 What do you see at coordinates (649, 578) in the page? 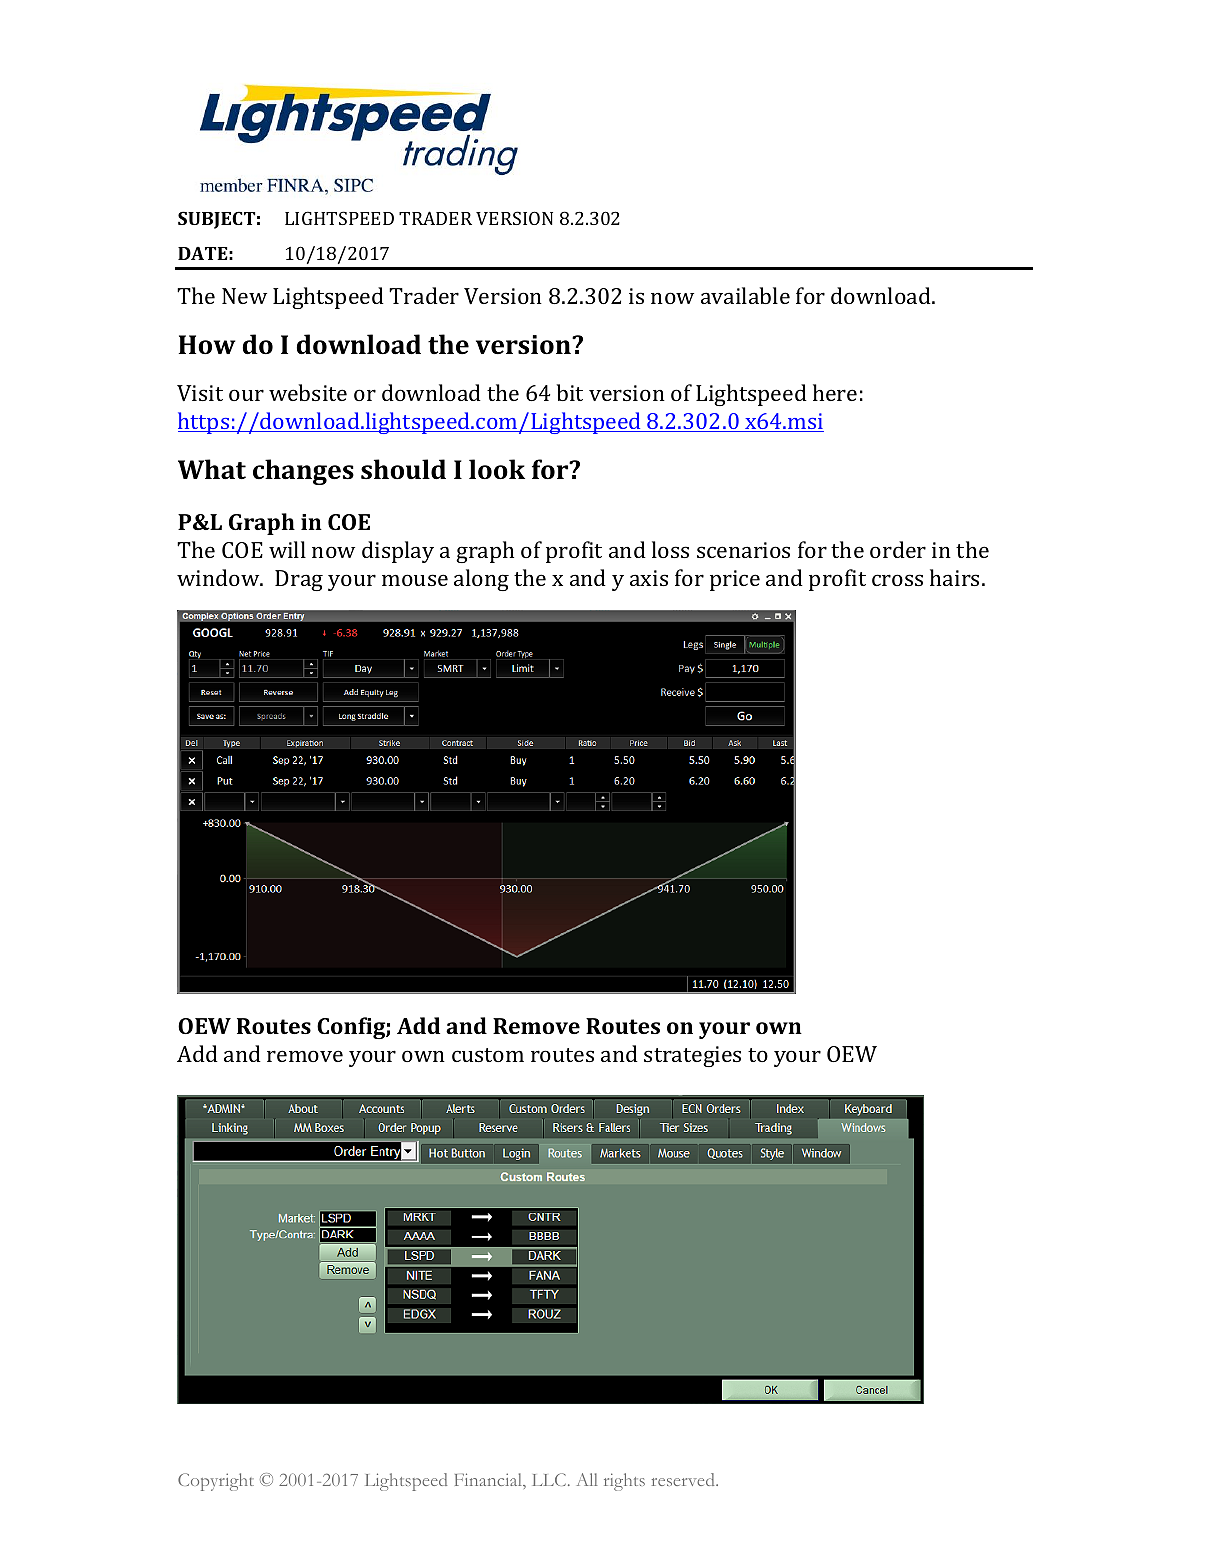
I see `axis` at bounding box center [649, 578].
